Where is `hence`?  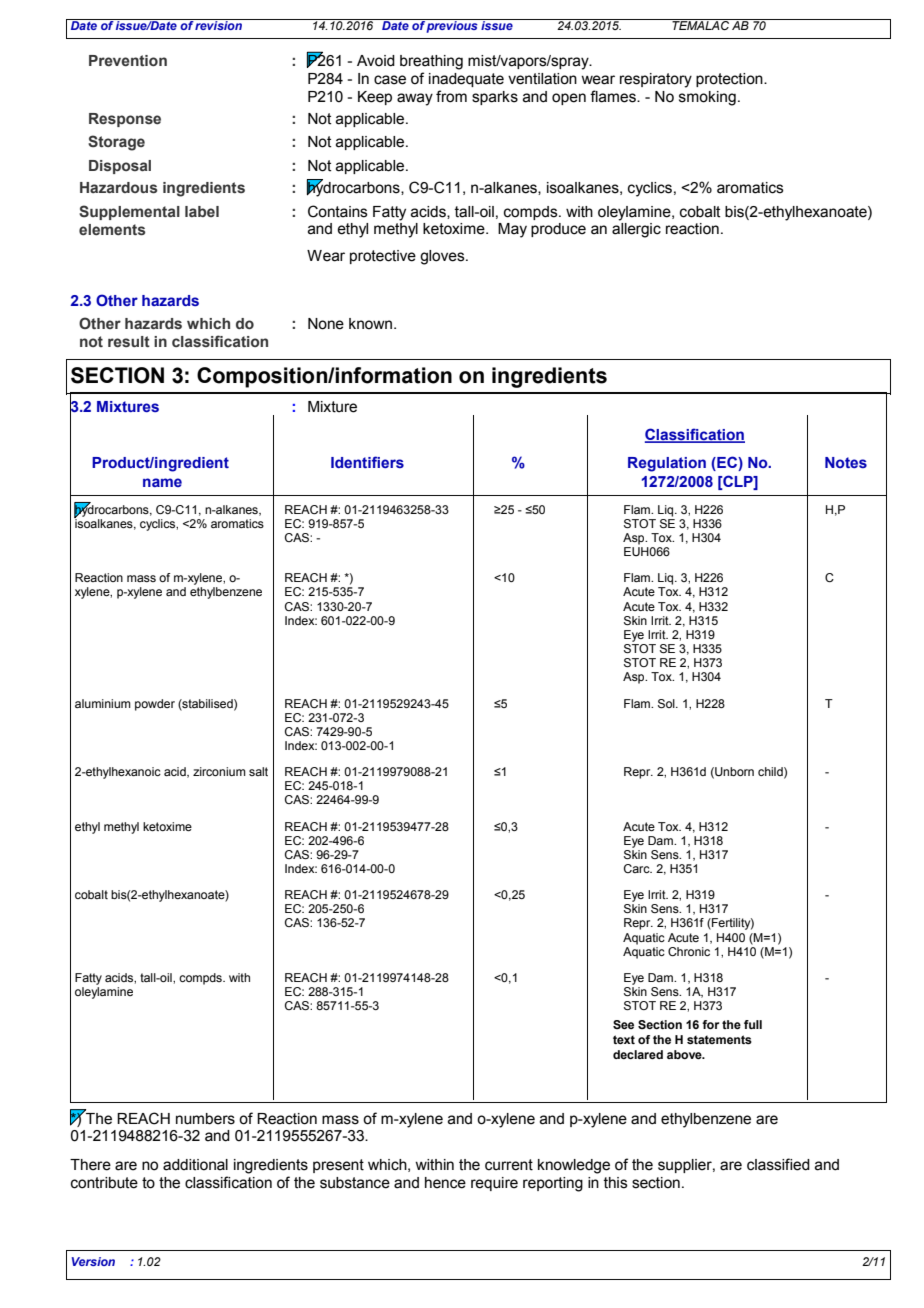
hence is located at coordinates (445, 1183).
